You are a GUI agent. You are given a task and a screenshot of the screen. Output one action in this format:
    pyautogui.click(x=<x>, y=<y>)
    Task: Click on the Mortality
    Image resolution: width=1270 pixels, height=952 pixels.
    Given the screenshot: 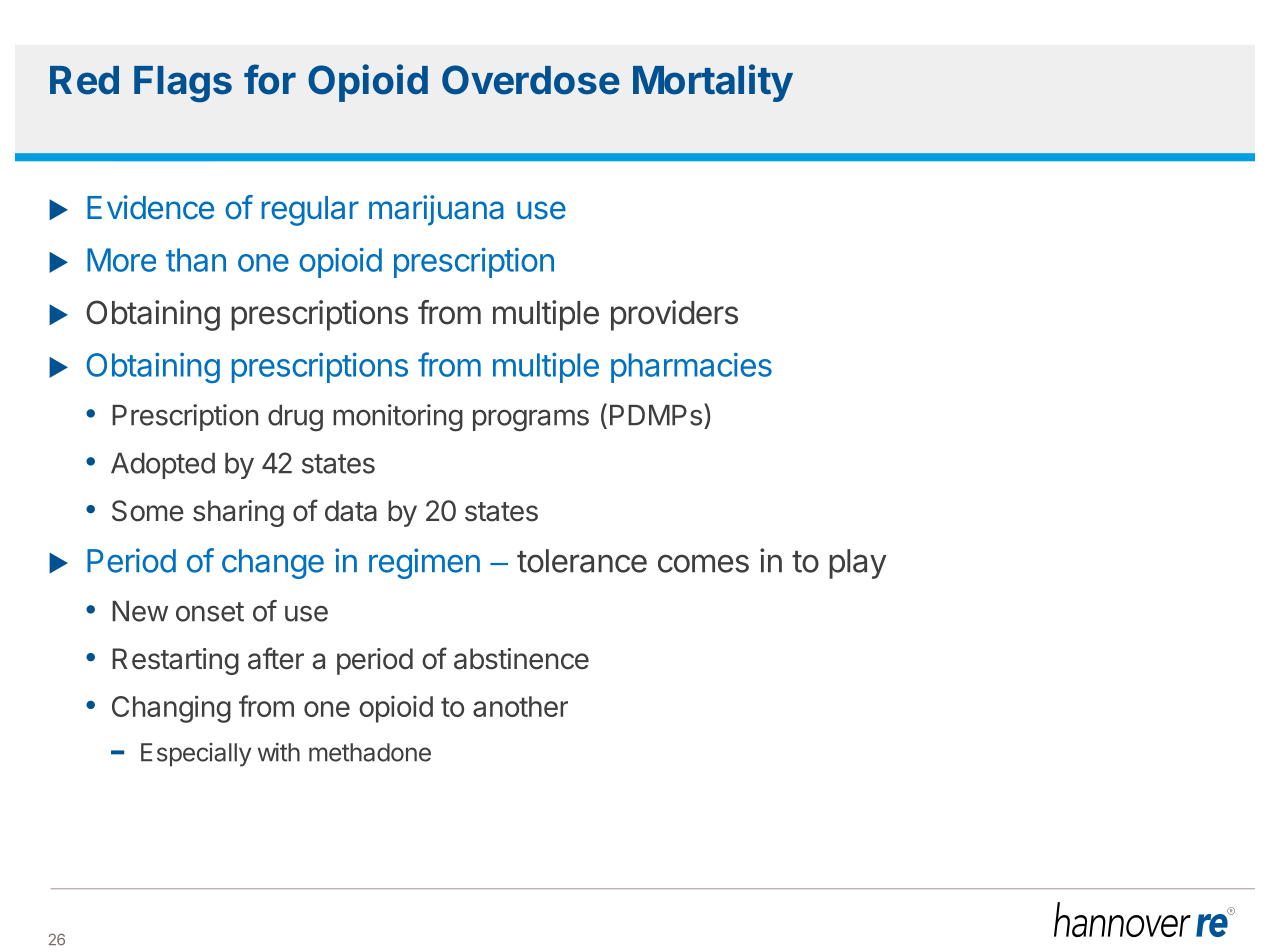 What is the action you would take?
    pyautogui.click(x=713, y=83)
